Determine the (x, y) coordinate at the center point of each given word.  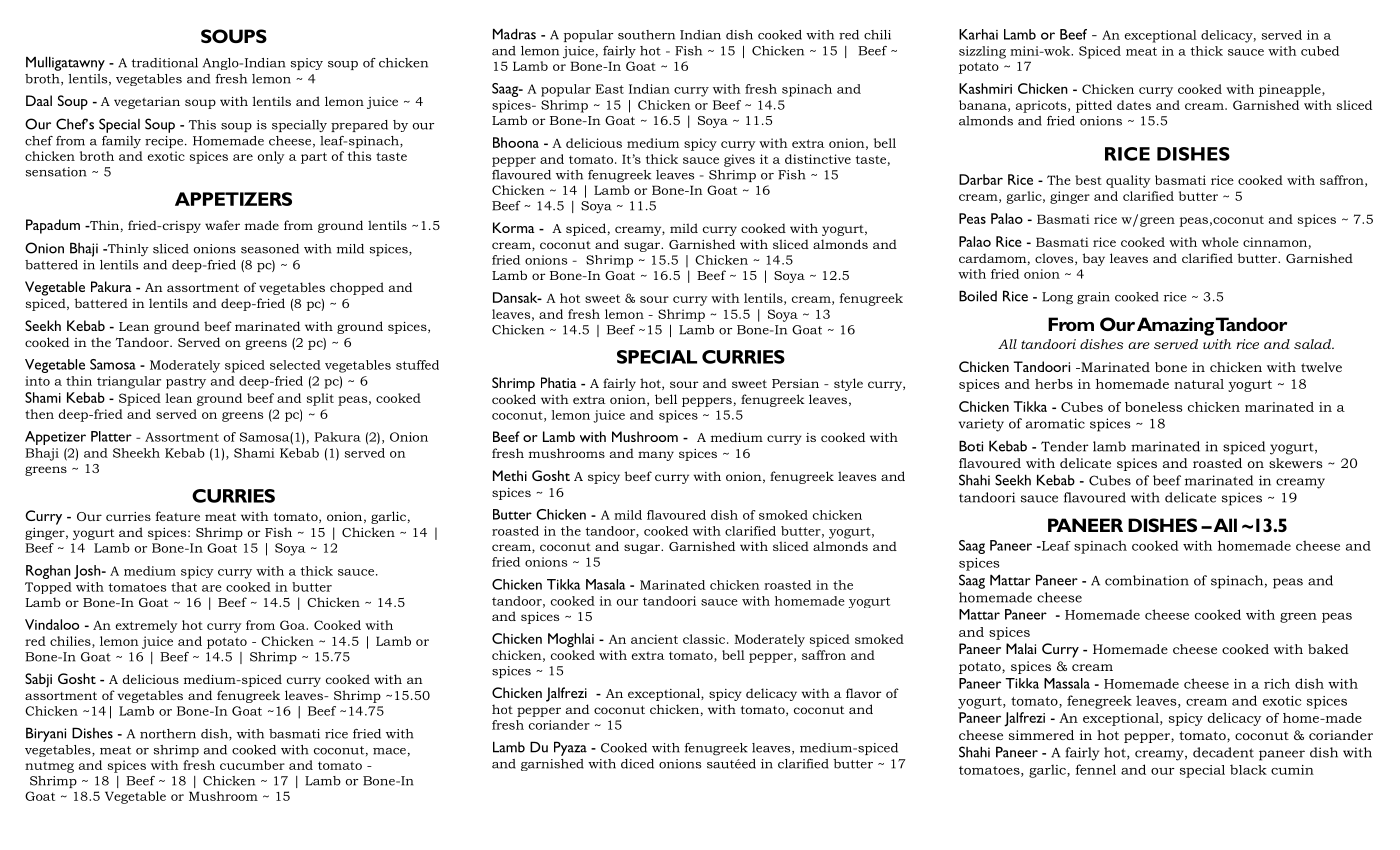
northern (168, 734)
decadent (1223, 752)
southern (646, 35)
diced (637, 764)
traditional (164, 63)
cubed (1320, 51)
